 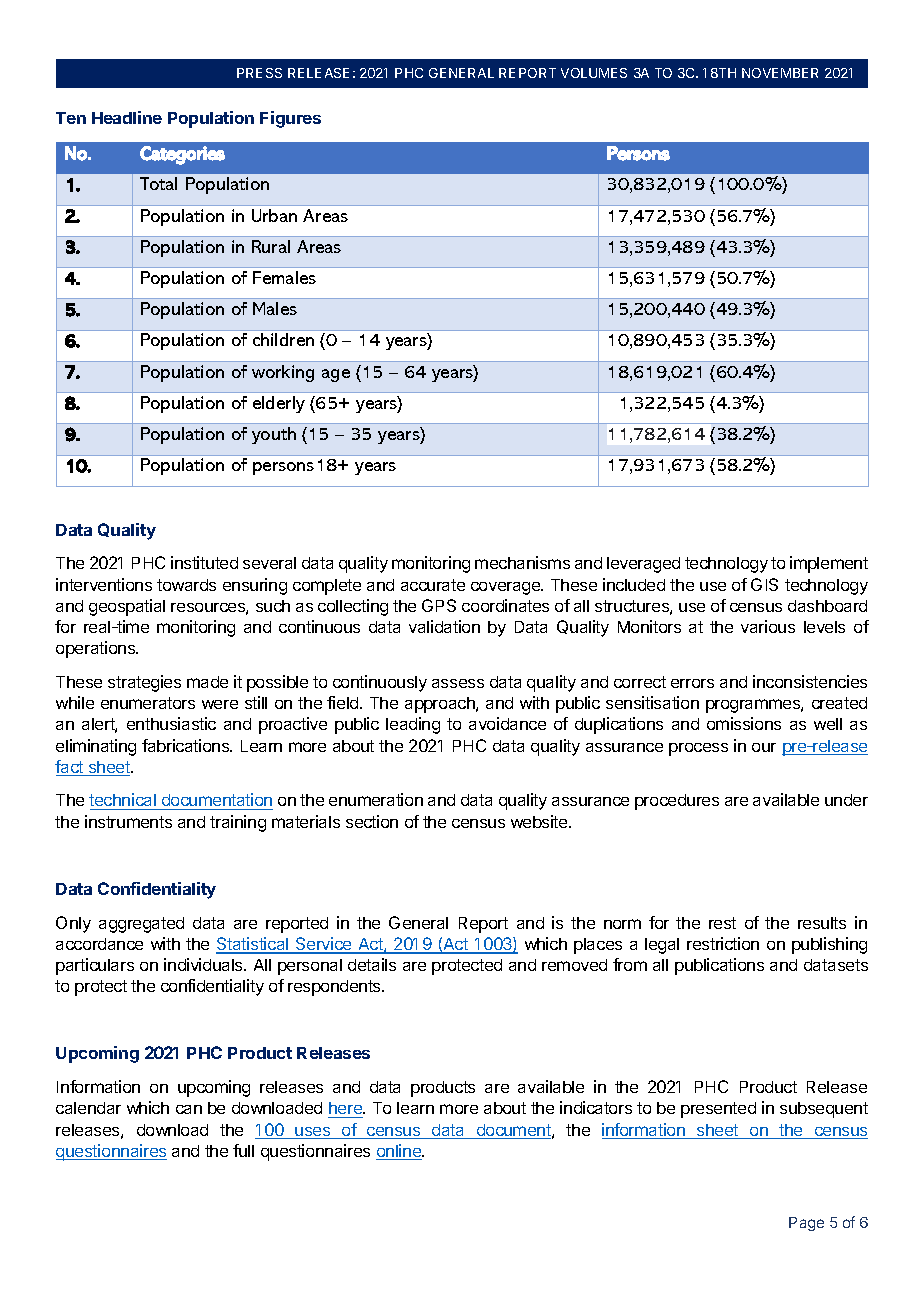 I want to click on Page, so click(x=806, y=1224).
